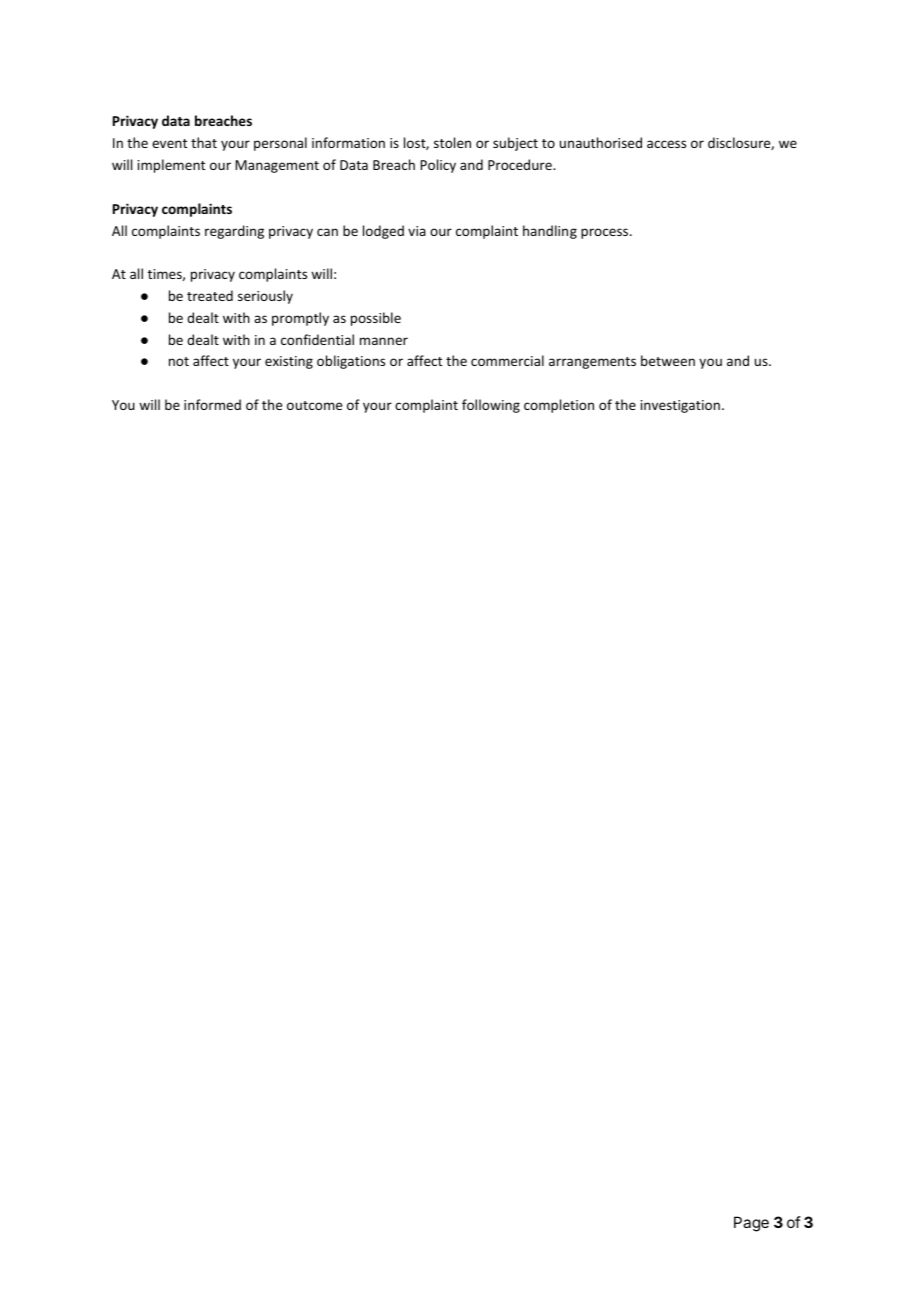 Image resolution: width=924 pixels, height=1309 pixels. Describe the element at coordinates (277, 166) in the image. I see `Management` at that location.
